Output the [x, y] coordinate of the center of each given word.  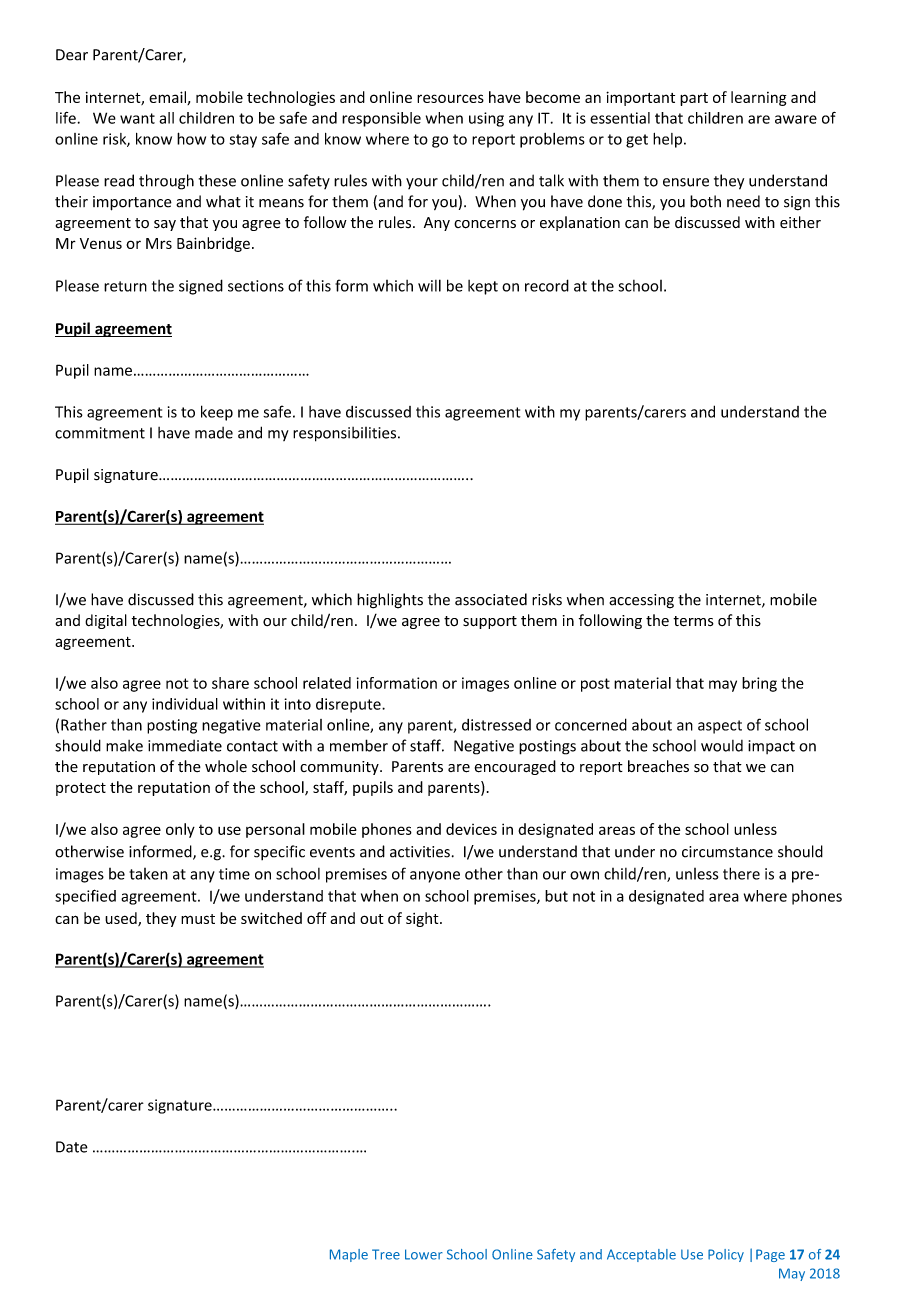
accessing [641, 601]
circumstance [727, 852]
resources [450, 98]
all [166, 118]
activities [420, 852]
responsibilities [346, 434]
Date [72, 1147]
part [694, 99]
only [180, 830]
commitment [100, 433]
